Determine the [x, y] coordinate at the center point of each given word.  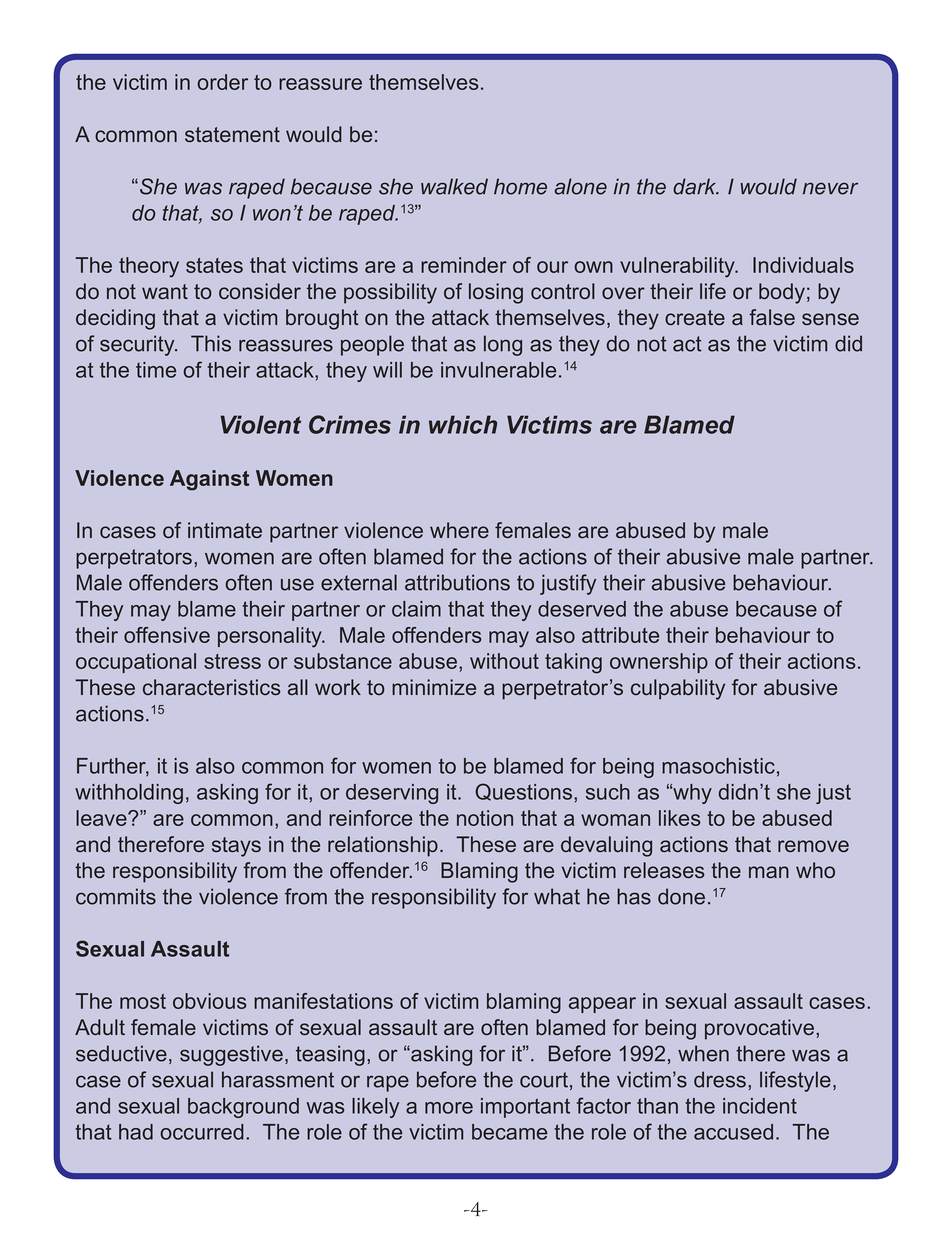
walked [454, 186]
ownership [659, 663]
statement [232, 134]
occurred [202, 1132]
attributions [457, 582]
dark [696, 186]
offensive [167, 635]
